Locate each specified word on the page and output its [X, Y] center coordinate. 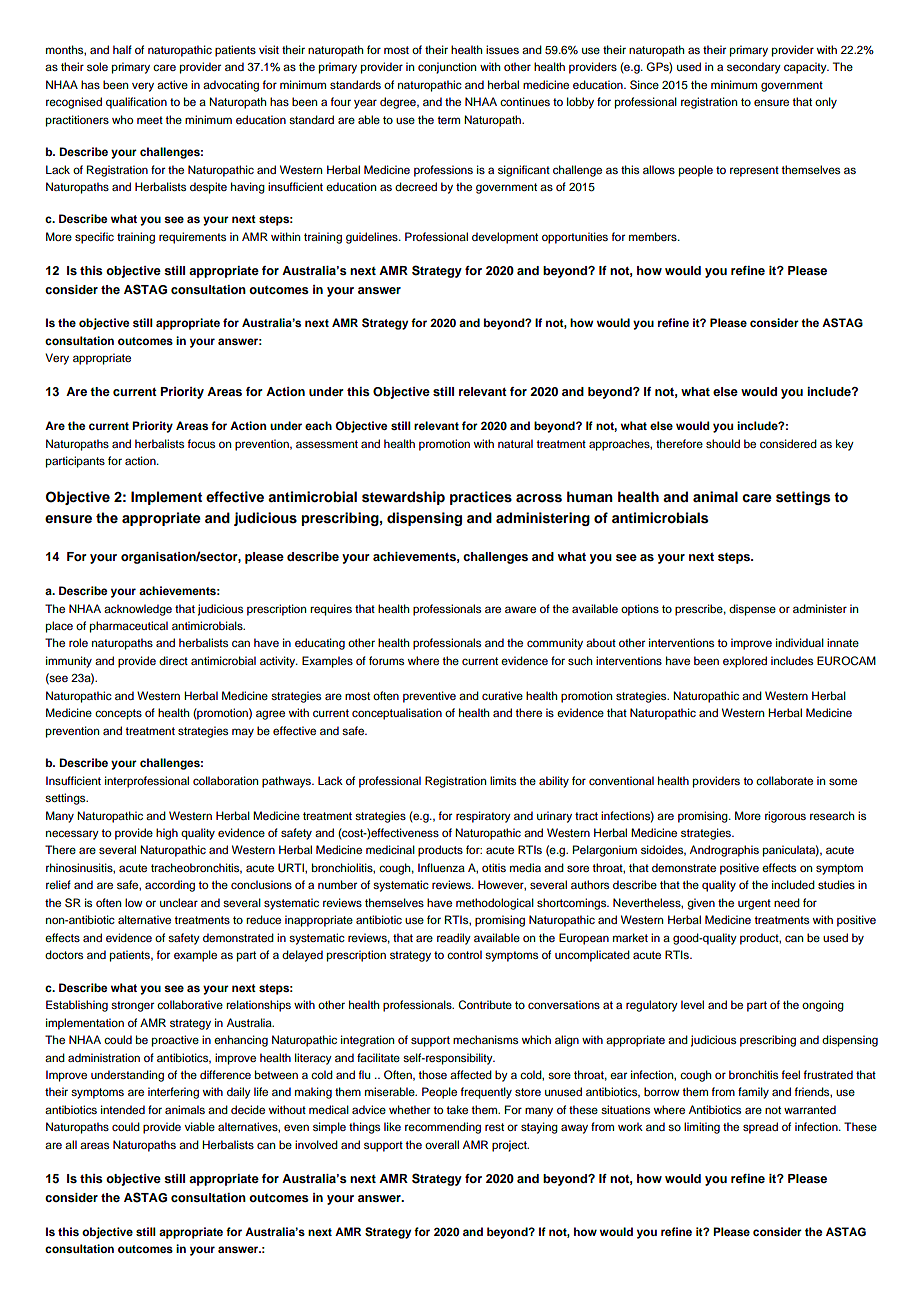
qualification [136, 103]
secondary [754, 68]
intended [123, 1109]
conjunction [447, 68]
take [457, 1109]
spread [760, 1128]
